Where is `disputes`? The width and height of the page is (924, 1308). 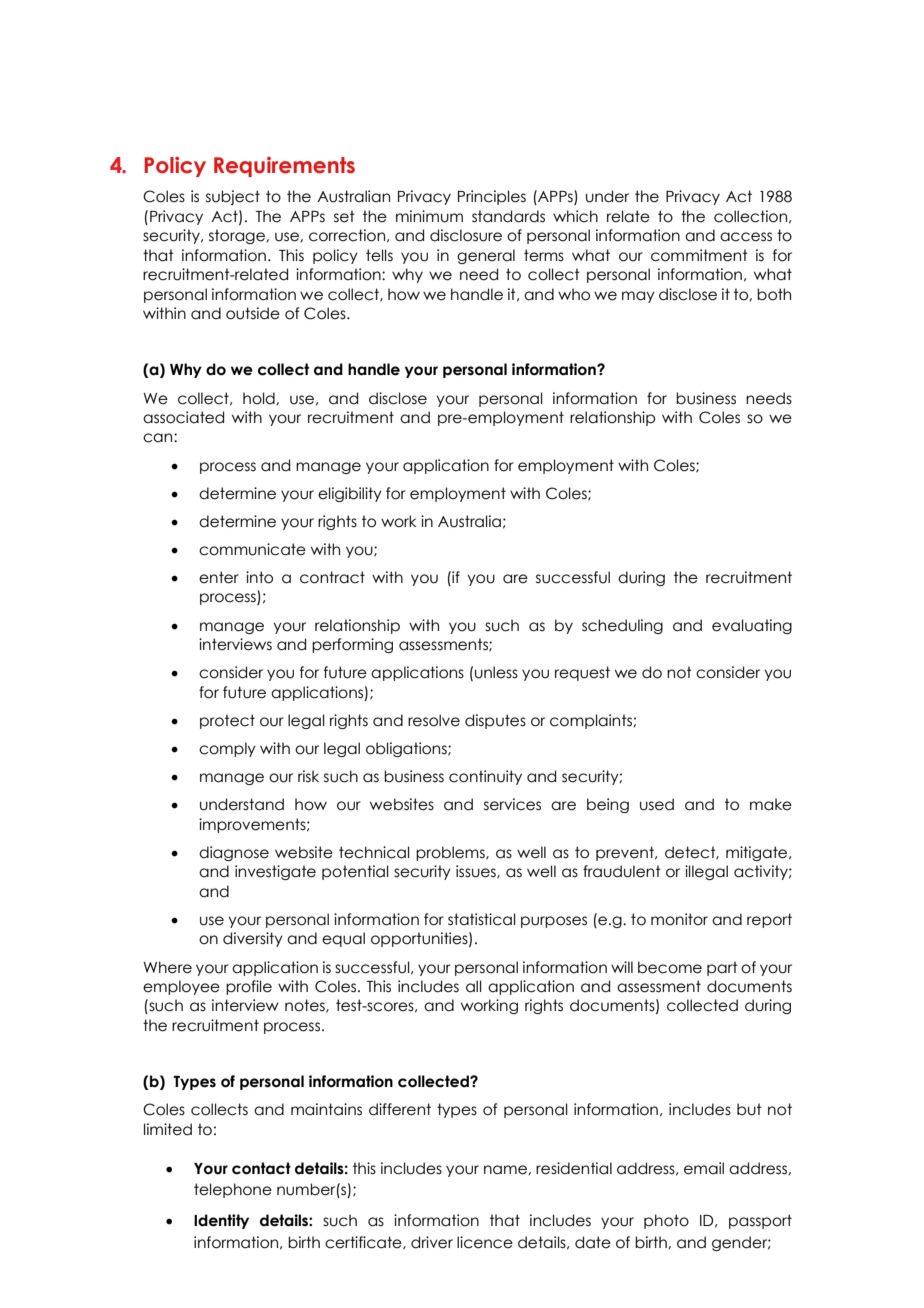
disputes is located at coordinates (495, 721).
